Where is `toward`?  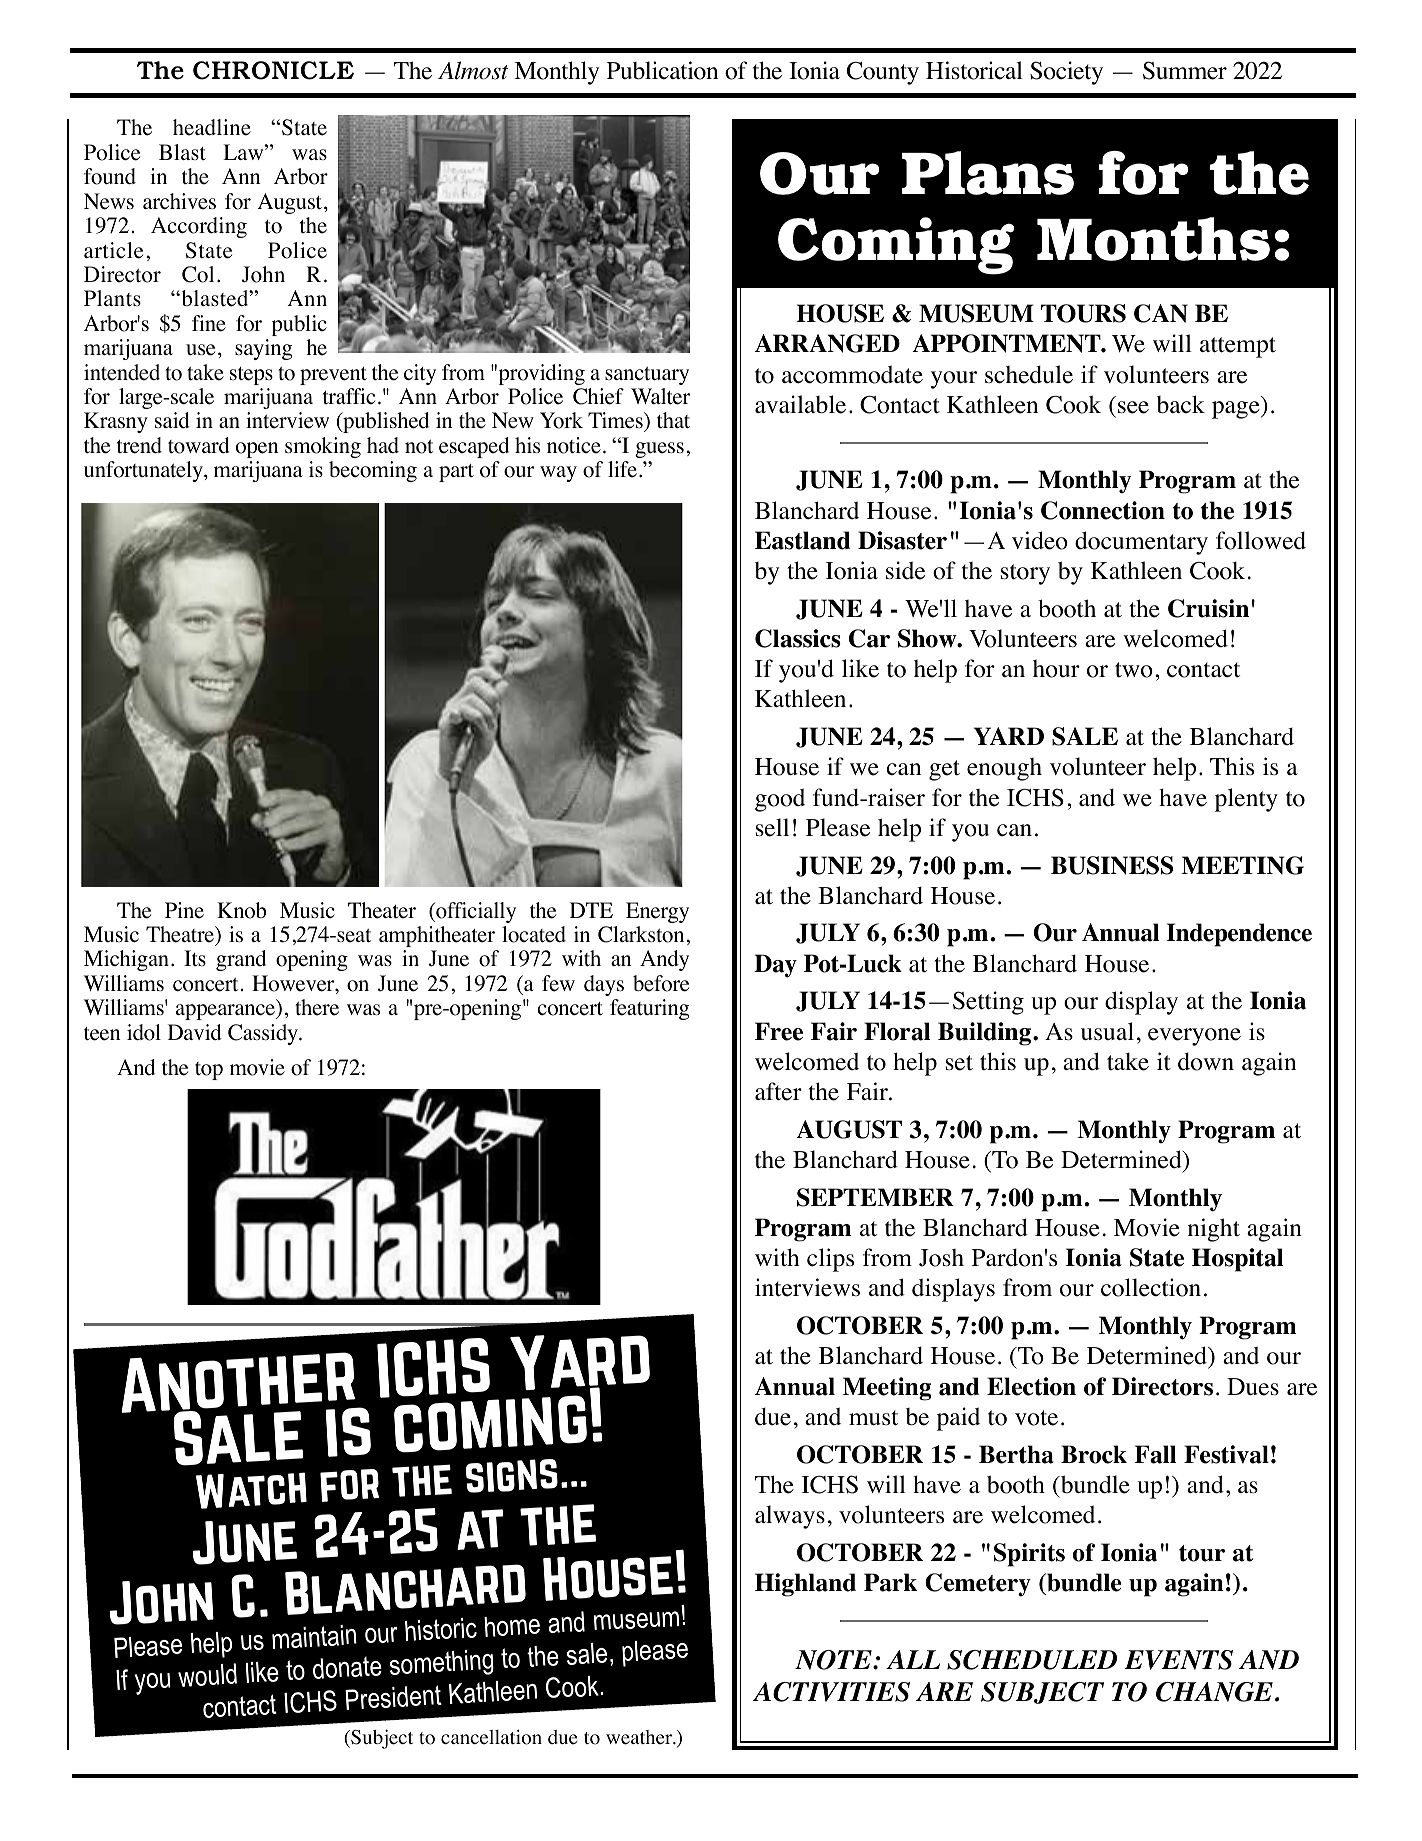
toward is located at coordinates (199, 445).
